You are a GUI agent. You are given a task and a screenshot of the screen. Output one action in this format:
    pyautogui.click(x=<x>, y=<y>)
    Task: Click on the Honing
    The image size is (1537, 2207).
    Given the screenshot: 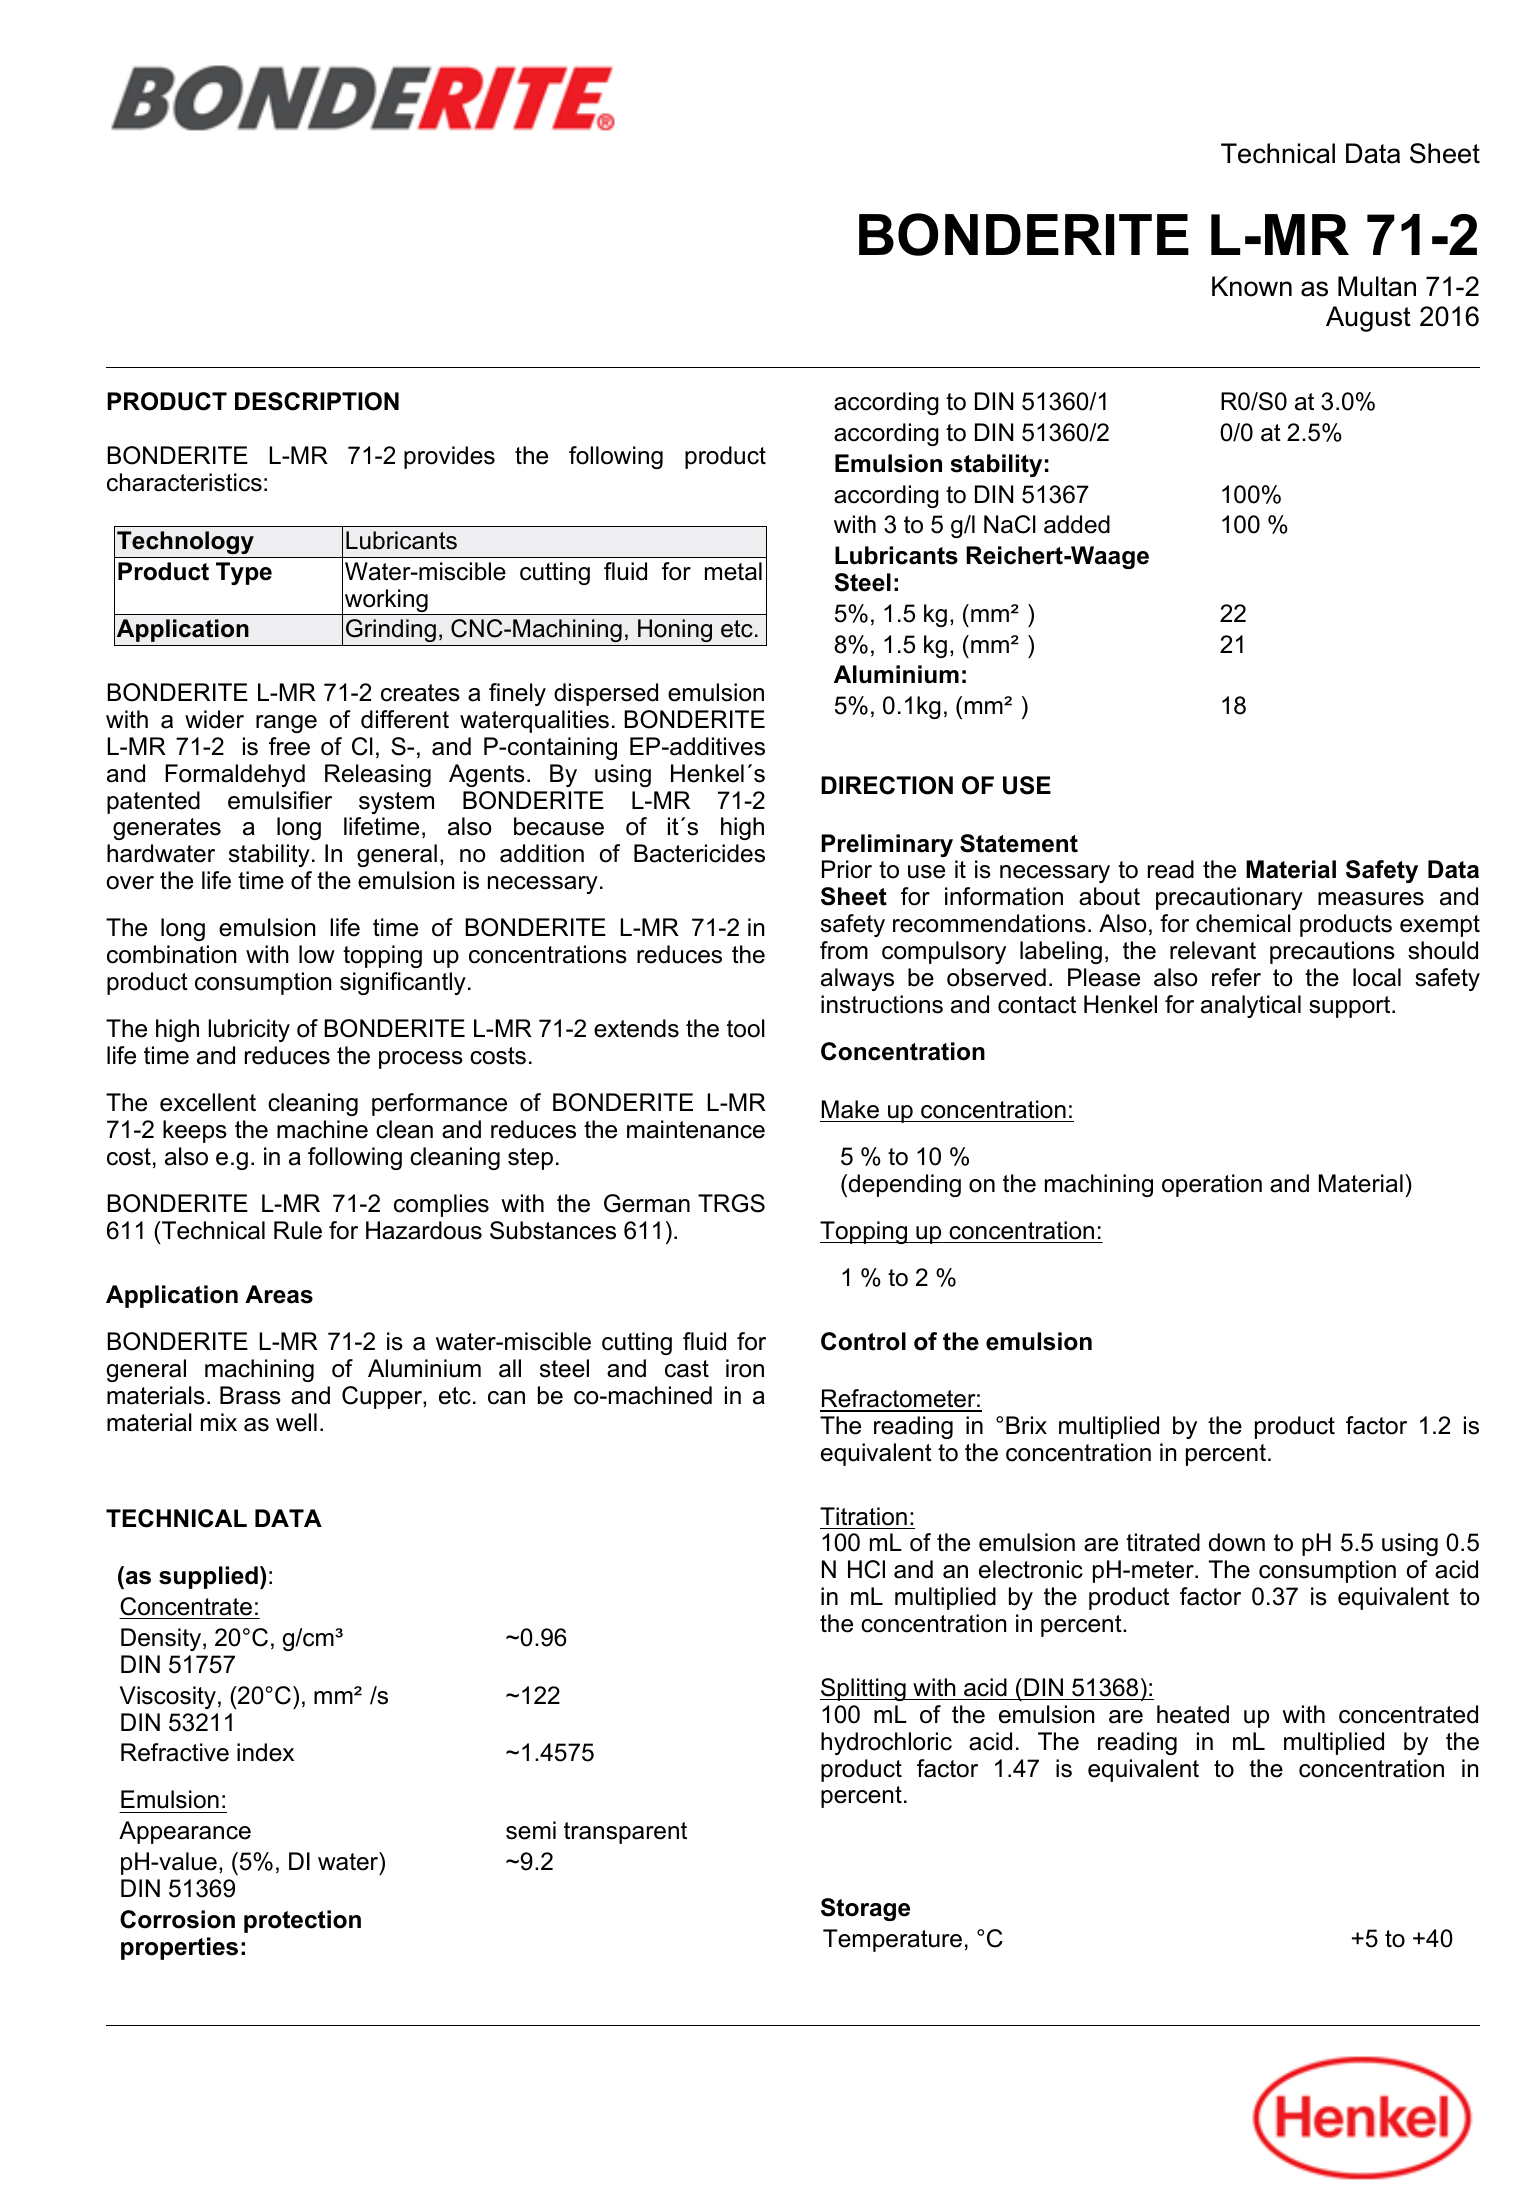 What is the action you would take?
    pyautogui.click(x=675, y=630)
